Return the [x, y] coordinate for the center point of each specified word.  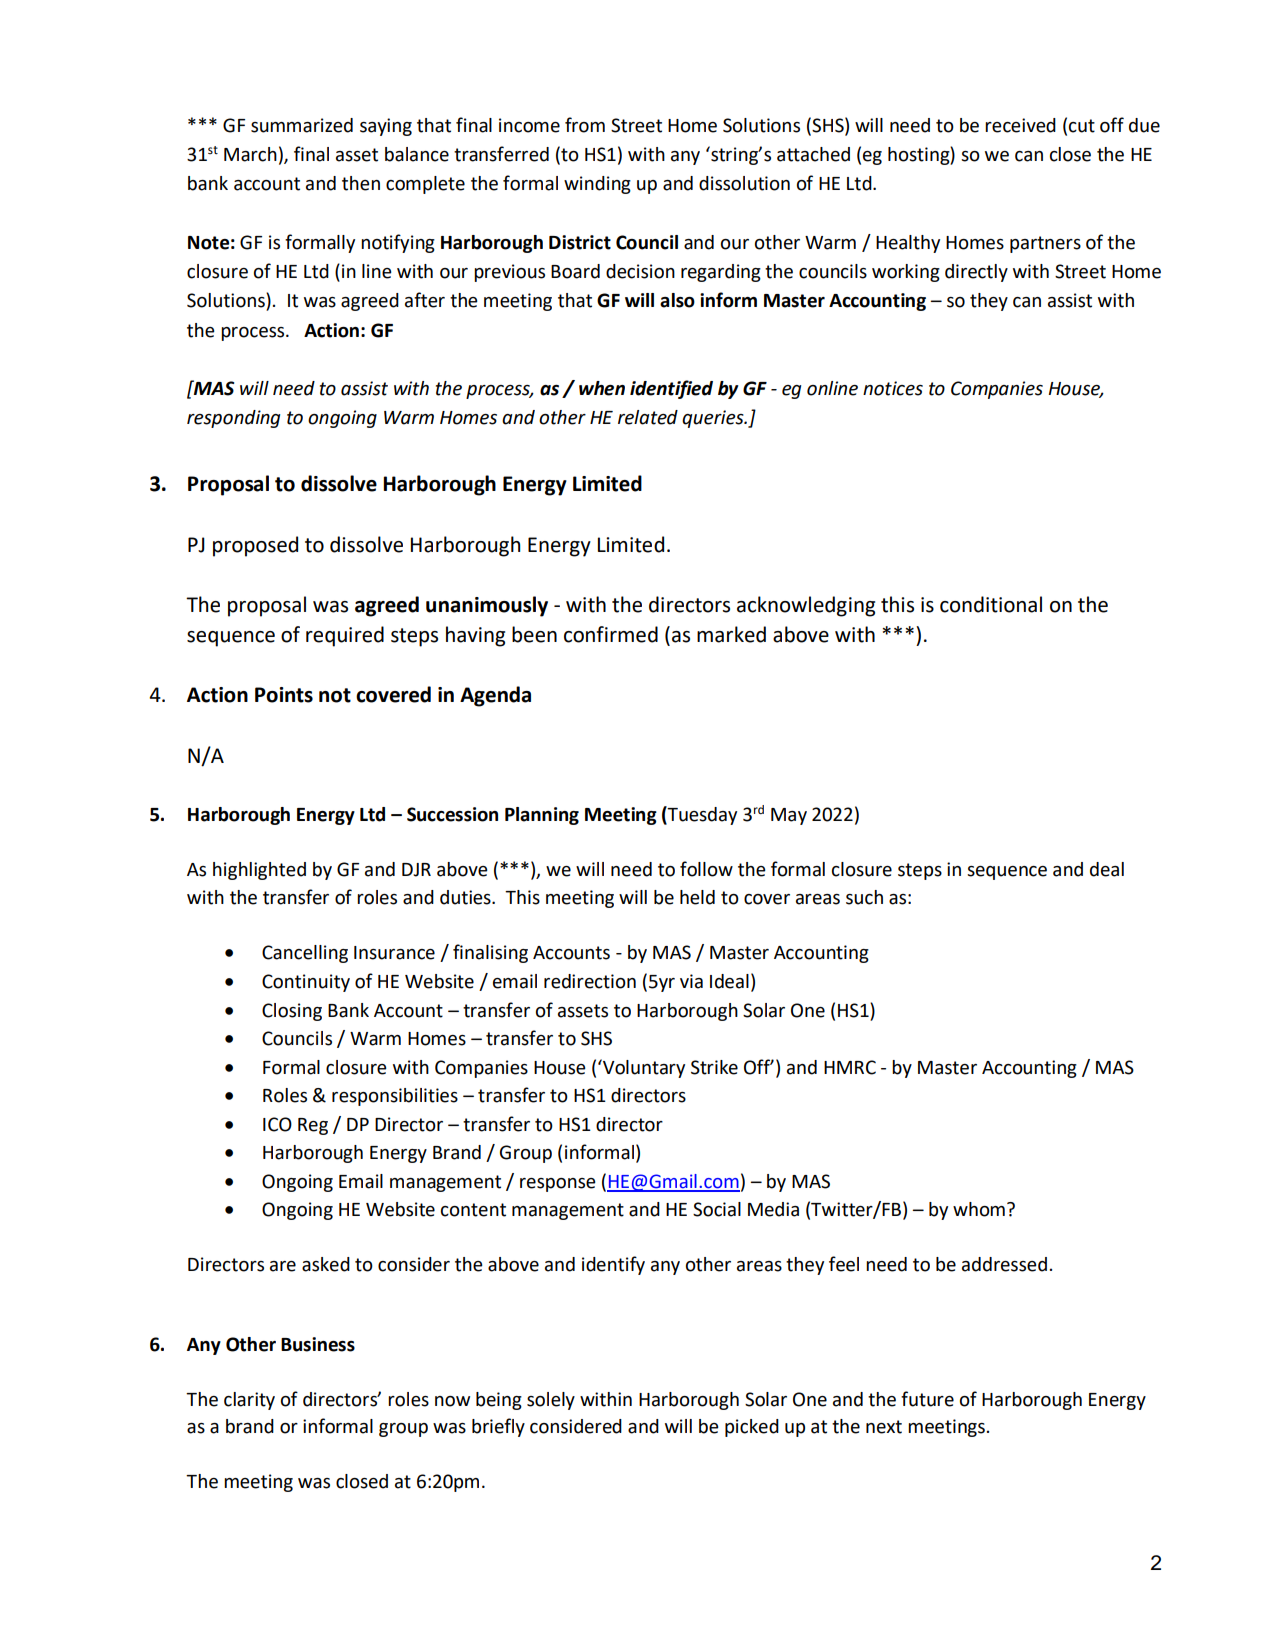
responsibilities [395, 1097]
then [361, 183]
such [864, 897]
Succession [452, 814]
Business [318, 1344]
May [789, 816]
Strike [714, 1067]
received [1020, 125]
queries [714, 419]
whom [979, 1209]
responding [233, 419]
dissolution [744, 183]
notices [893, 388]
